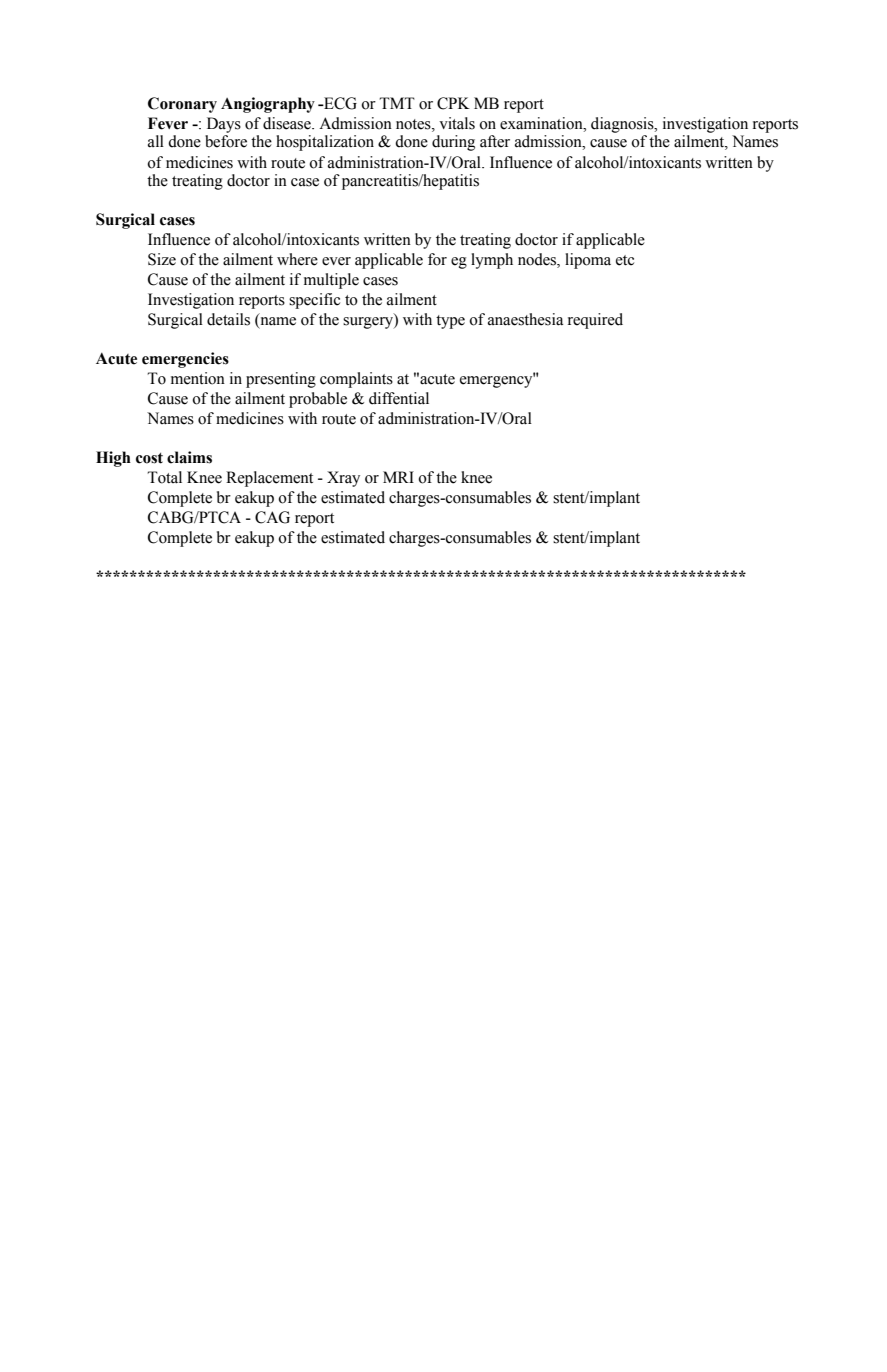 The height and width of the page is (1372, 887). I want to click on complaints, so click(356, 380).
